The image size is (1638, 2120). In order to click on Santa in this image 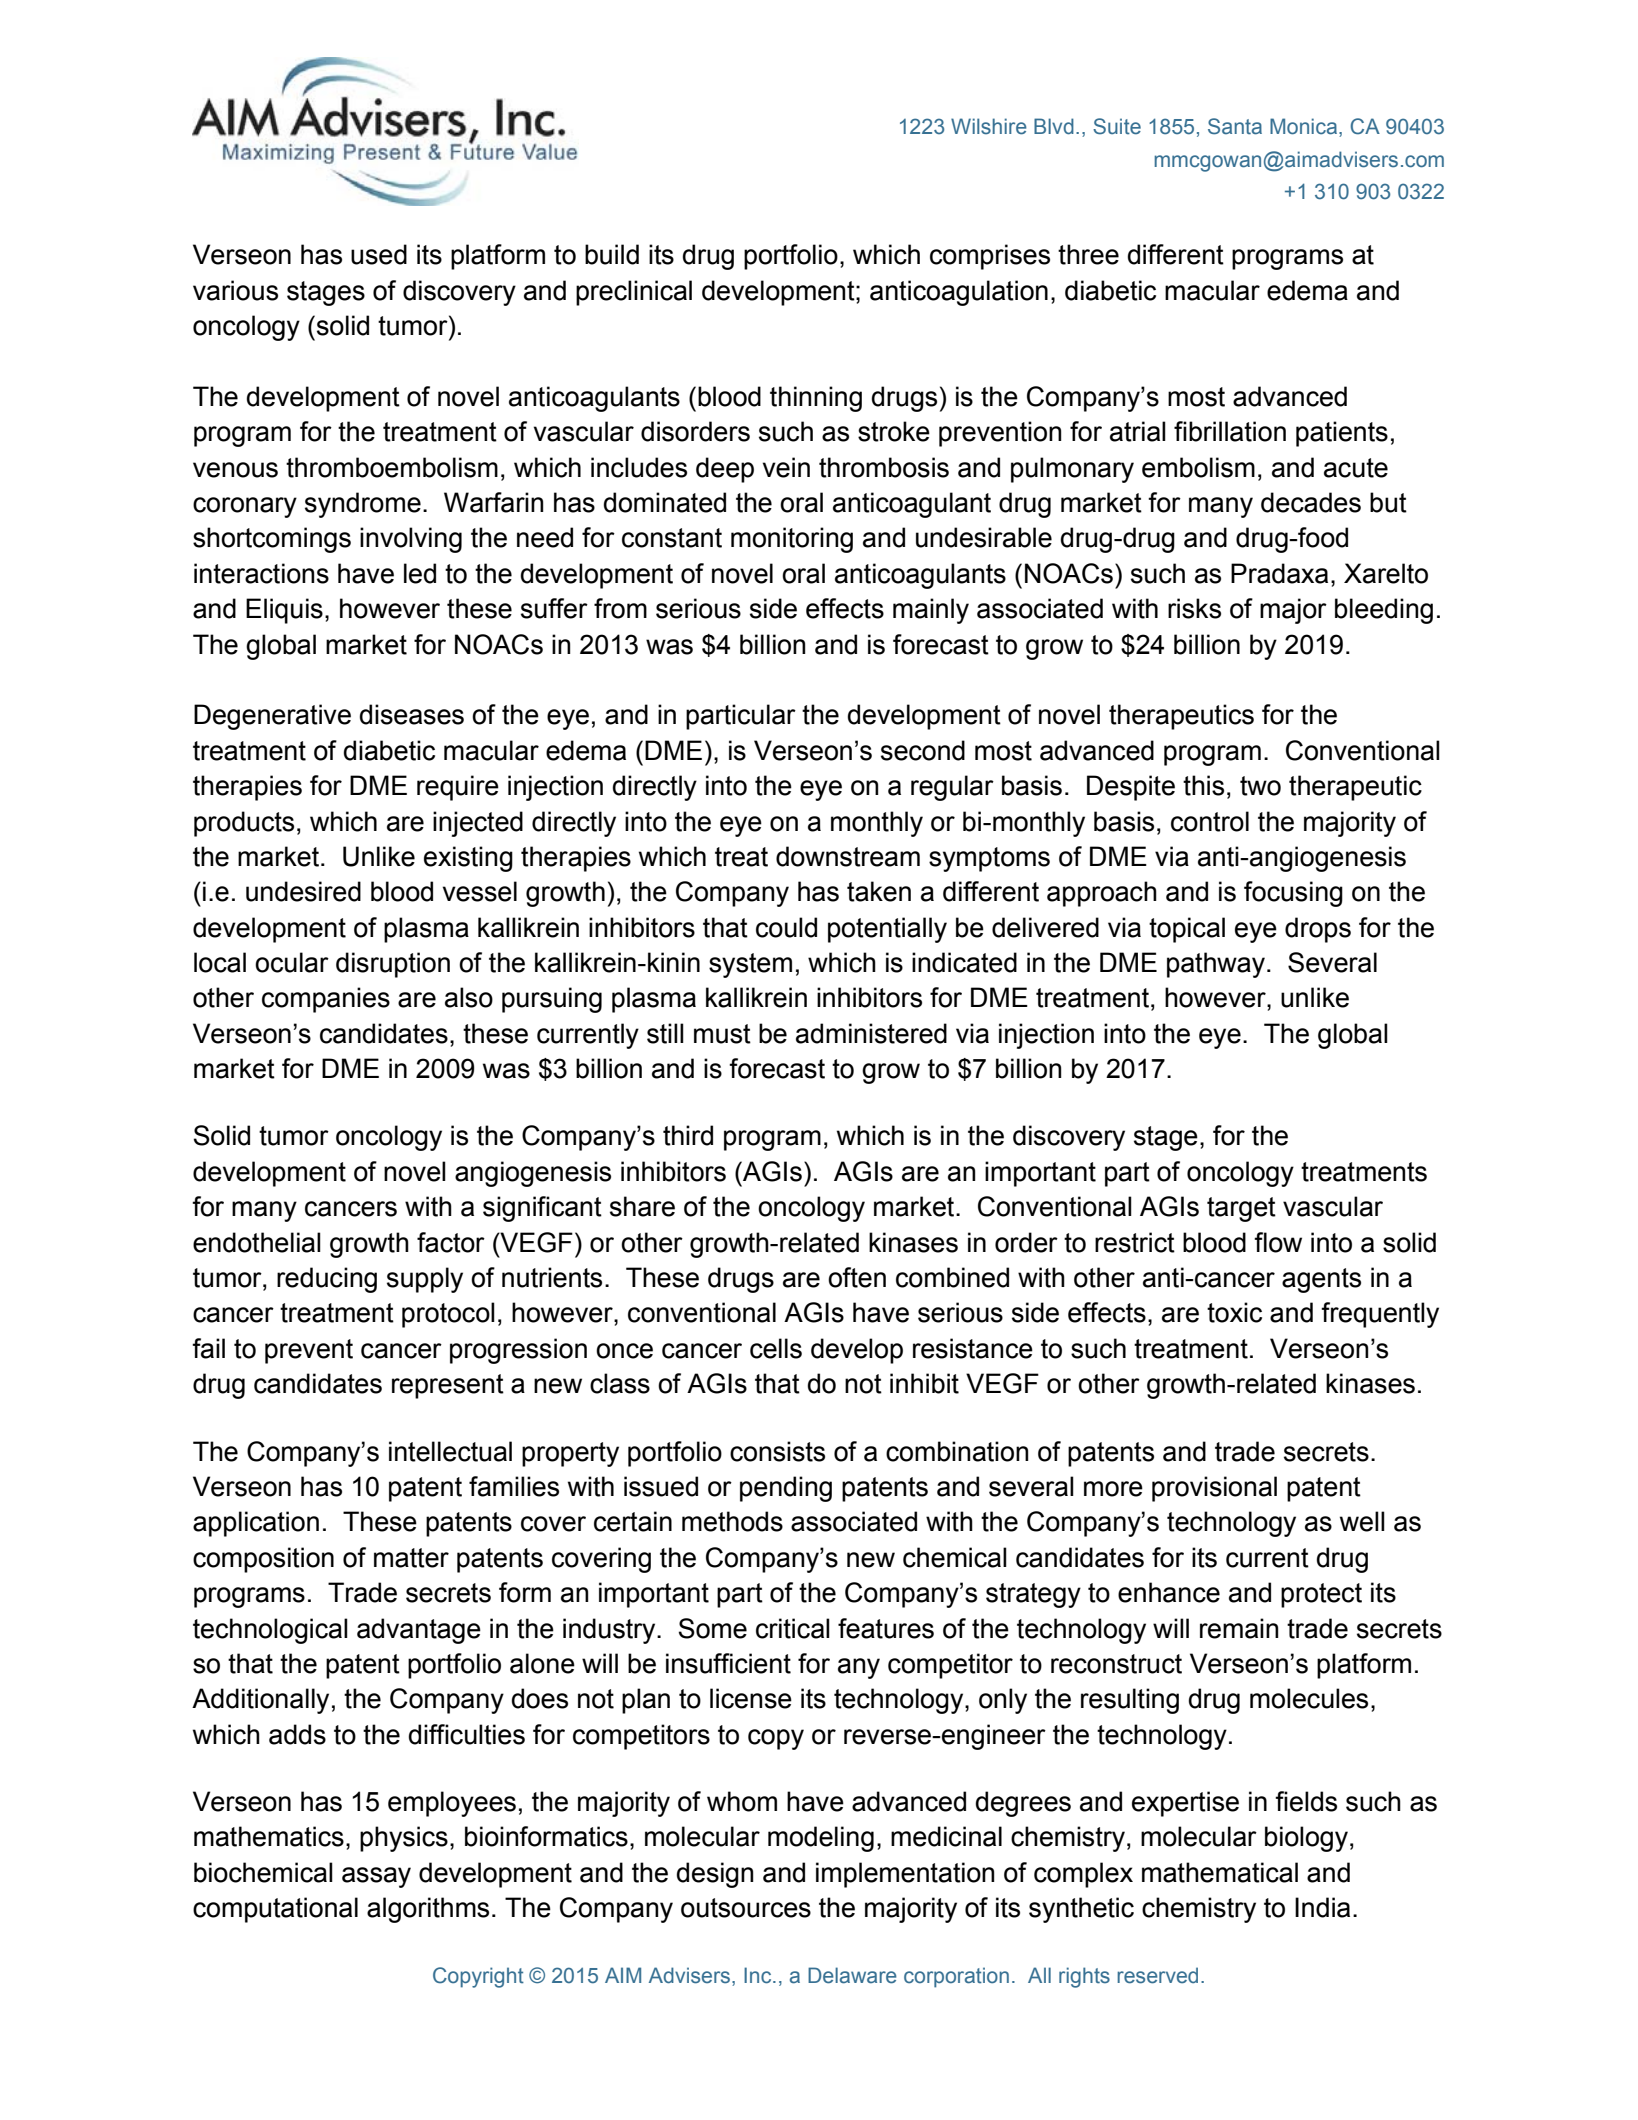, I will do `click(1235, 126)`.
